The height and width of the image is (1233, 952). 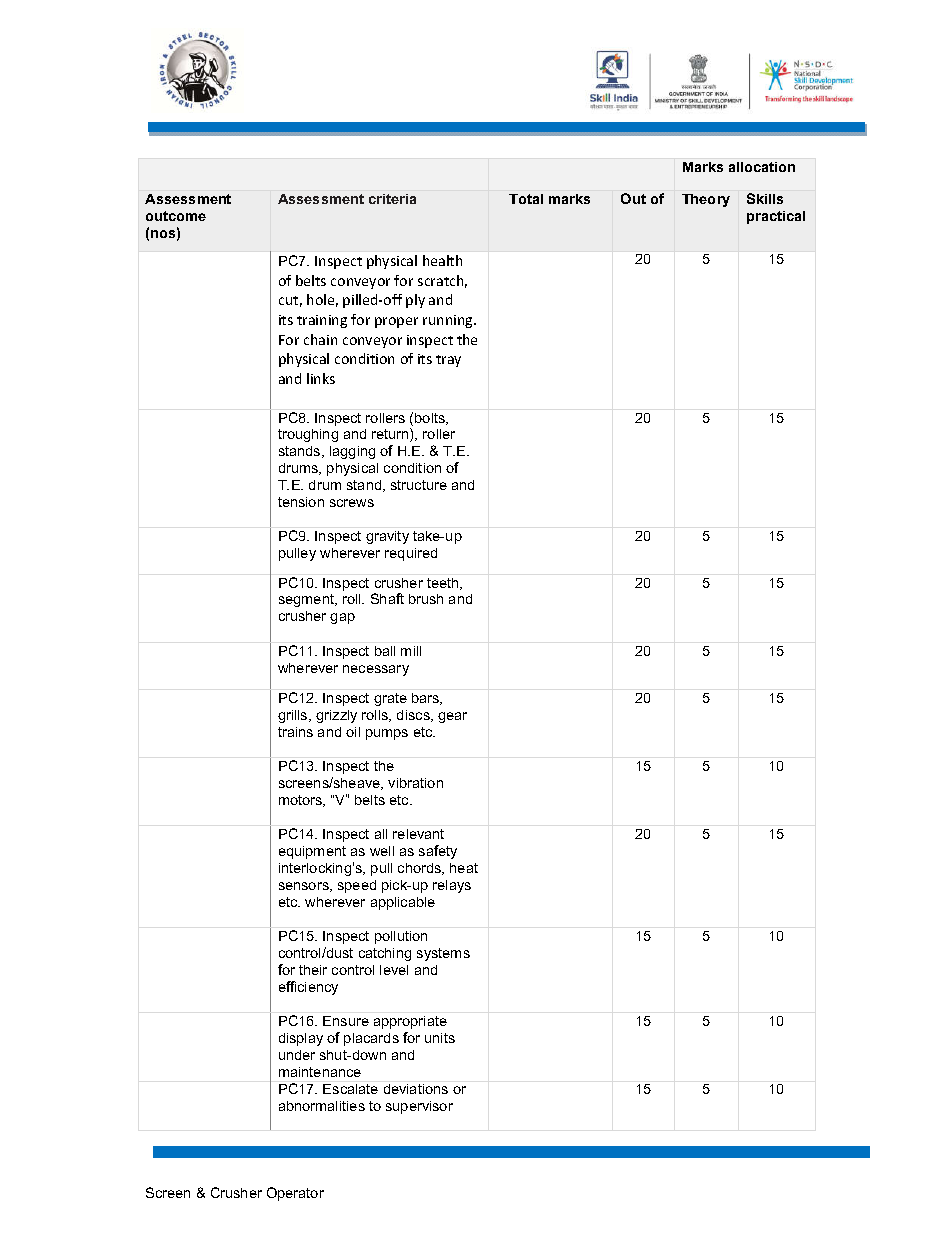 What do you see at coordinates (427, 699) in the image?
I see `bars` at bounding box center [427, 699].
